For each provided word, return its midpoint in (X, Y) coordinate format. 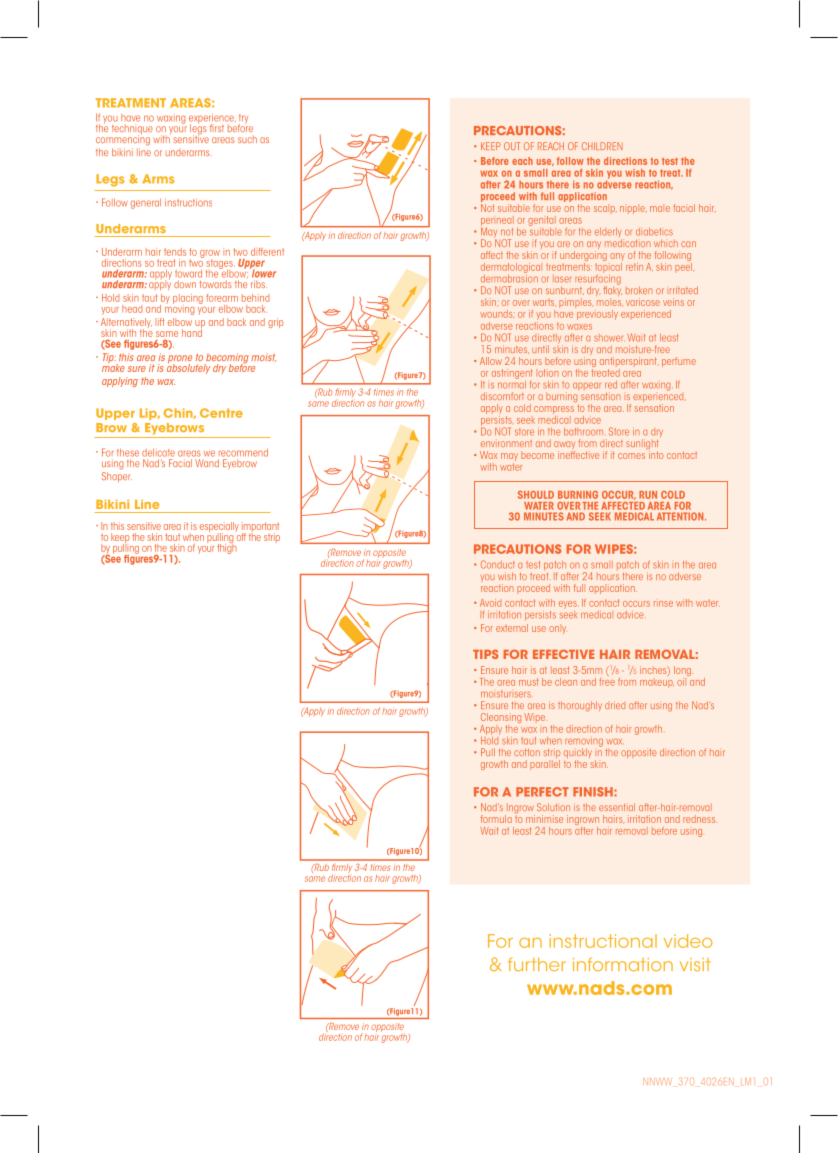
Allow (491, 361)
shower (609, 338)
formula (496, 819)
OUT (512, 146)
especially (219, 528)
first (217, 128)
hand (192, 331)
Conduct (498, 564)
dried (615, 705)
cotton (527, 752)
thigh (227, 547)
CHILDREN (602, 146)
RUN (648, 495)
